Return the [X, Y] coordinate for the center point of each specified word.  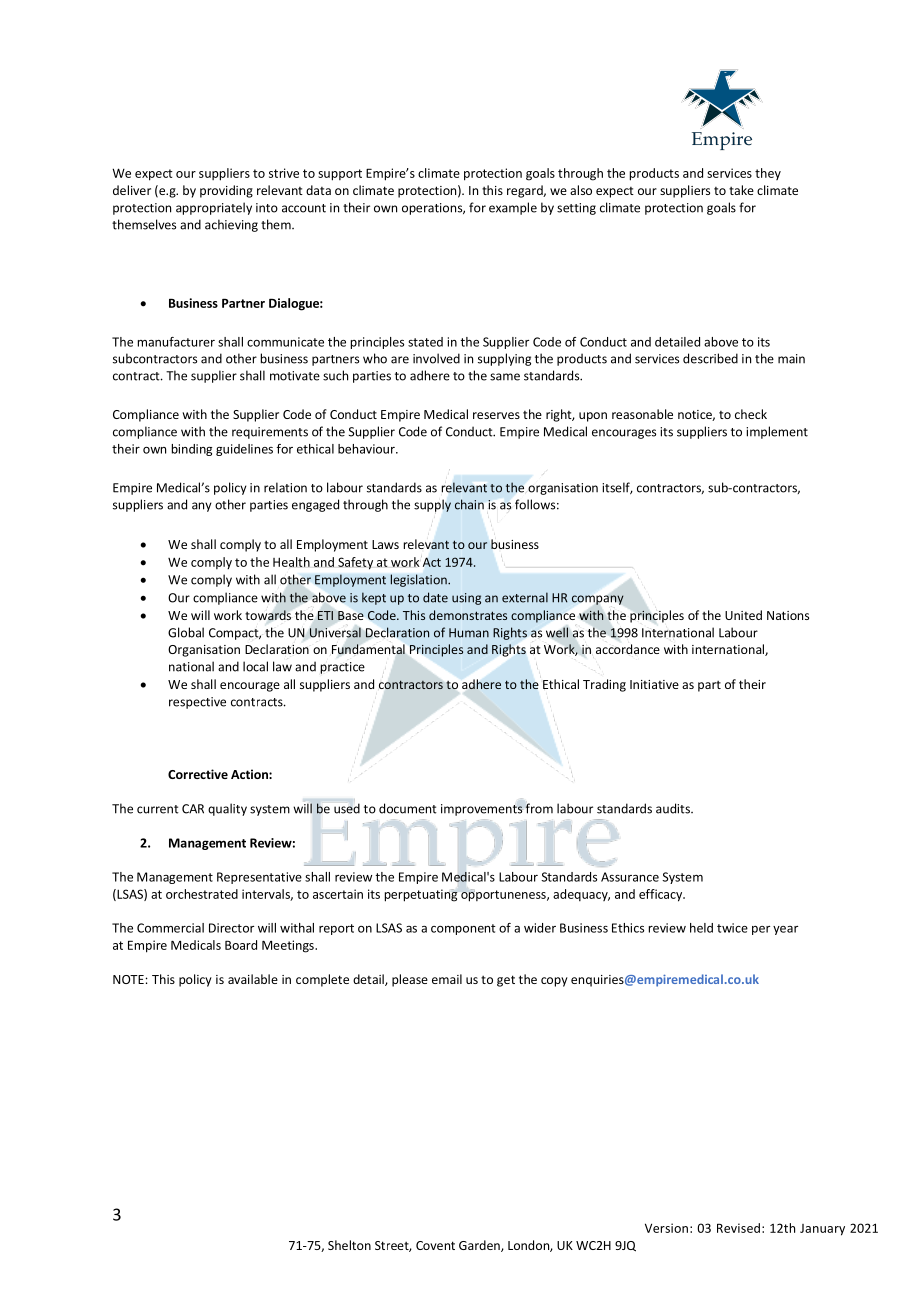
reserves [496, 415]
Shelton [349, 1245]
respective [197, 703]
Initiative [654, 684]
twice [732, 928]
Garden [480, 1246]
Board [241, 945]
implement [777, 432]
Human [469, 633]
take [741, 190]
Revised [738, 1228]
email [447, 979]
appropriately [214, 208]
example [513, 208]
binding [192, 450]
